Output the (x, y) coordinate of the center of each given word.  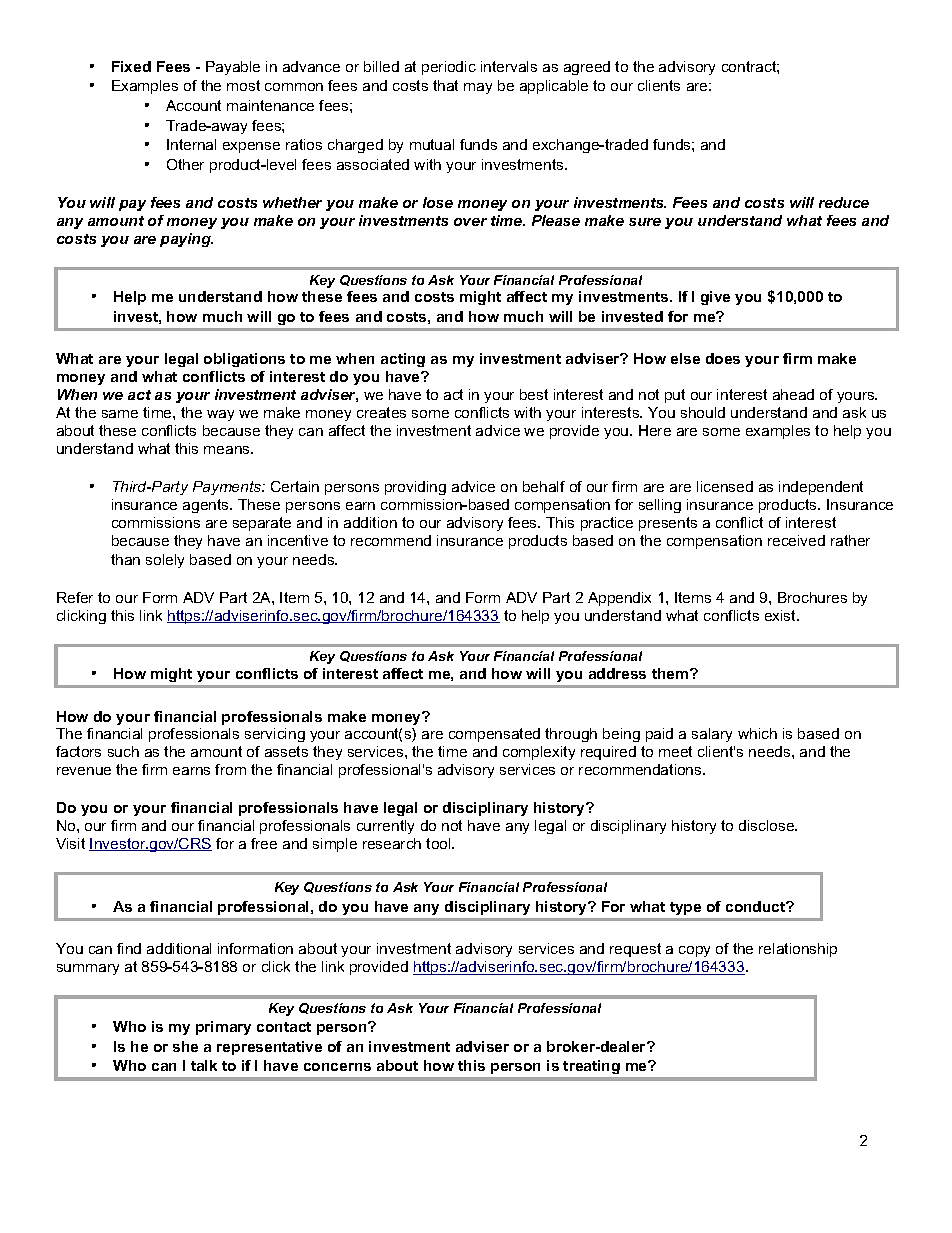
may (478, 88)
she (185, 1046)
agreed (587, 68)
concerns (337, 1067)
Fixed (131, 66)
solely (165, 561)
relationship (798, 950)
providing (415, 488)
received (796, 540)
